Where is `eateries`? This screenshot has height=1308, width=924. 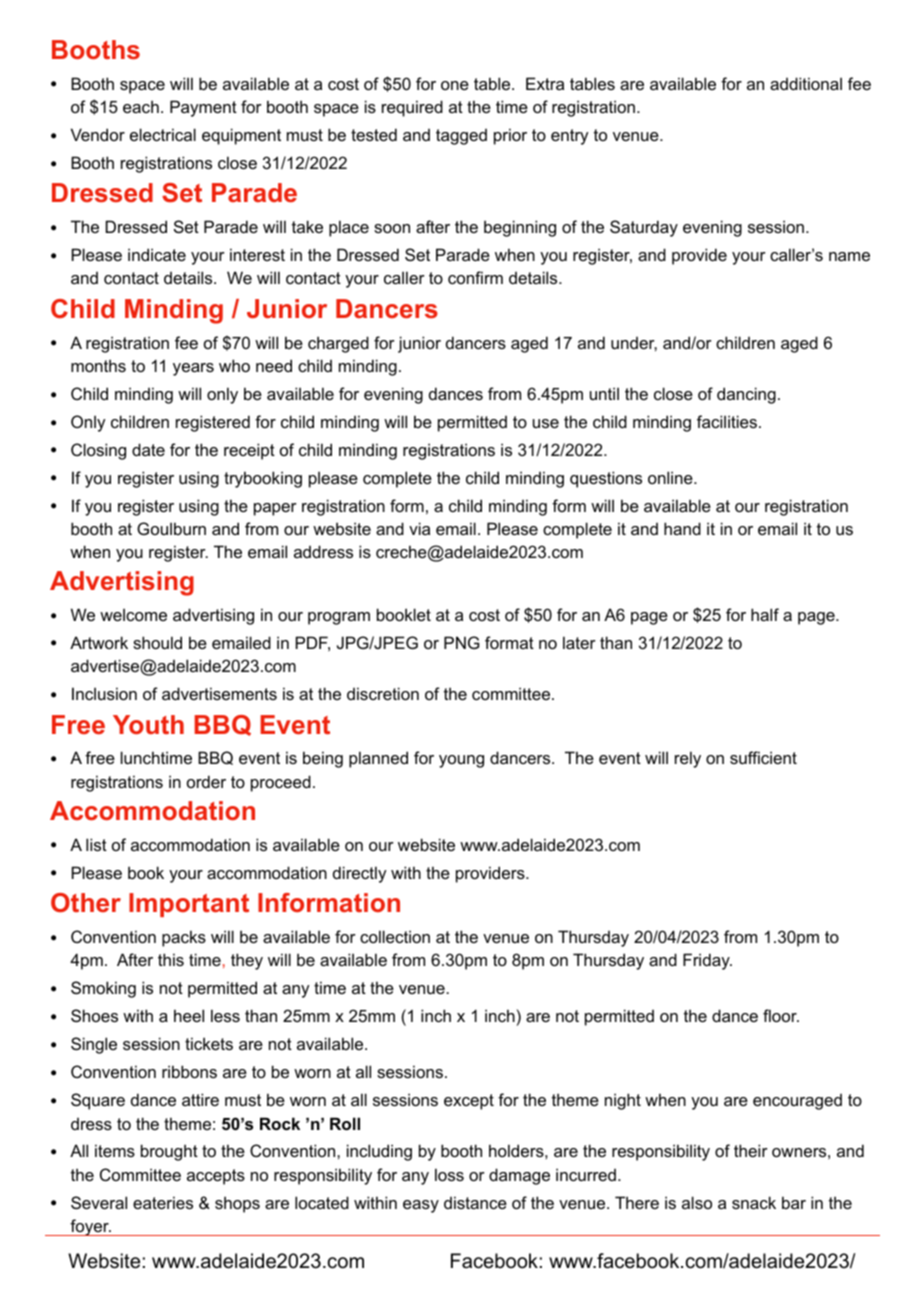 eateries is located at coordinates (163, 1202).
